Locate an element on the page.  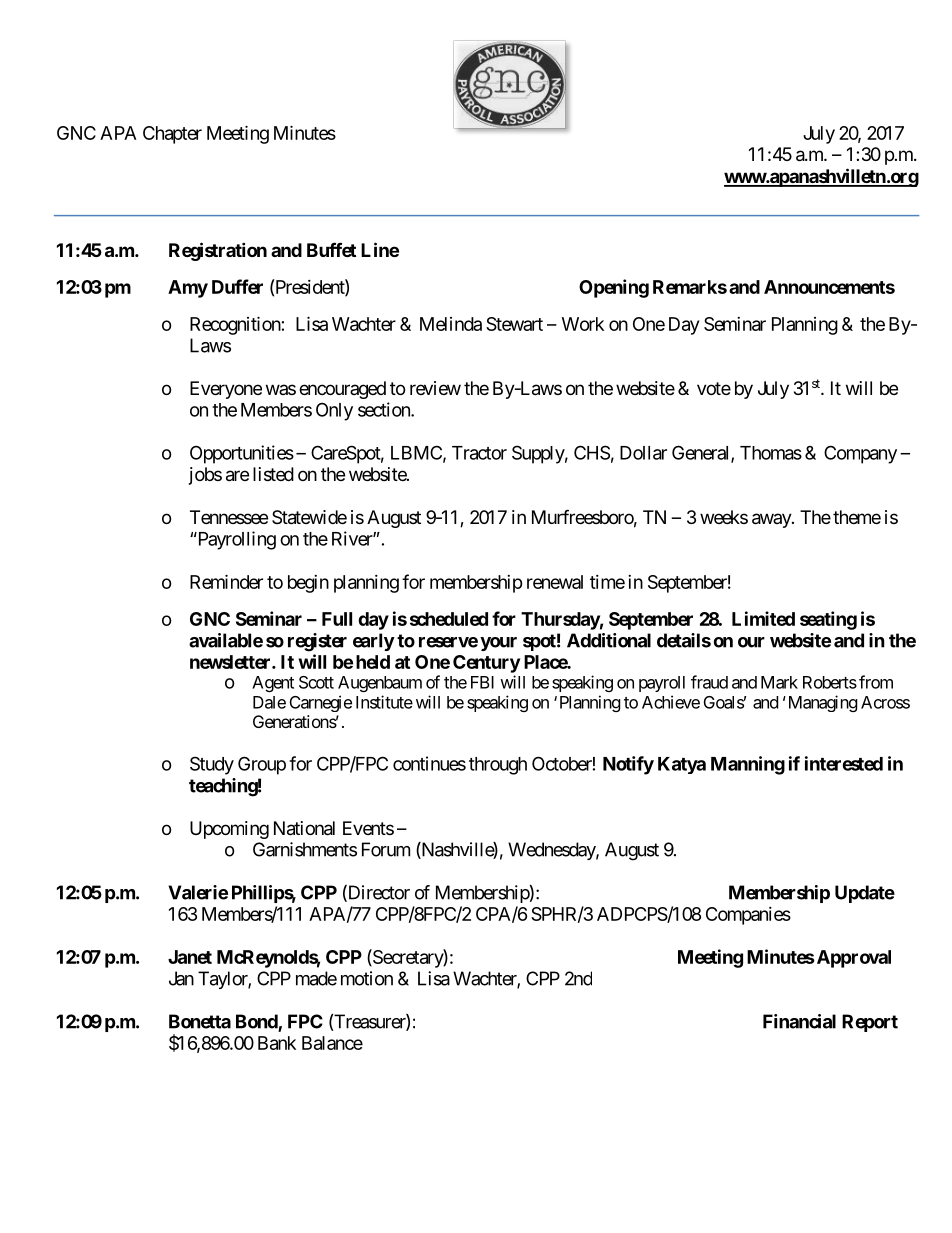
Everyone is located at coordinates (226, 390).
